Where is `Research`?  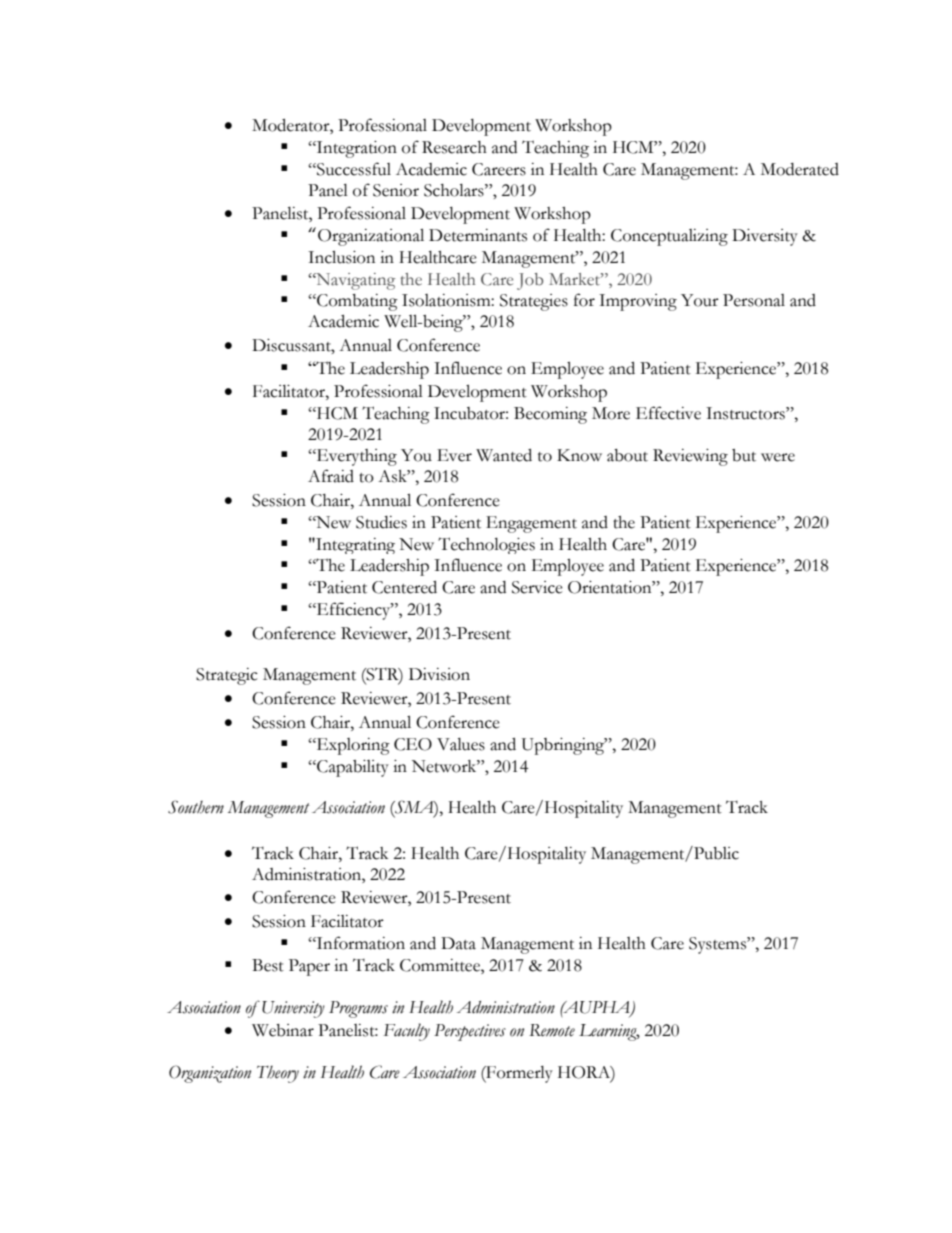
Research is located at coordinates (454, 147).
